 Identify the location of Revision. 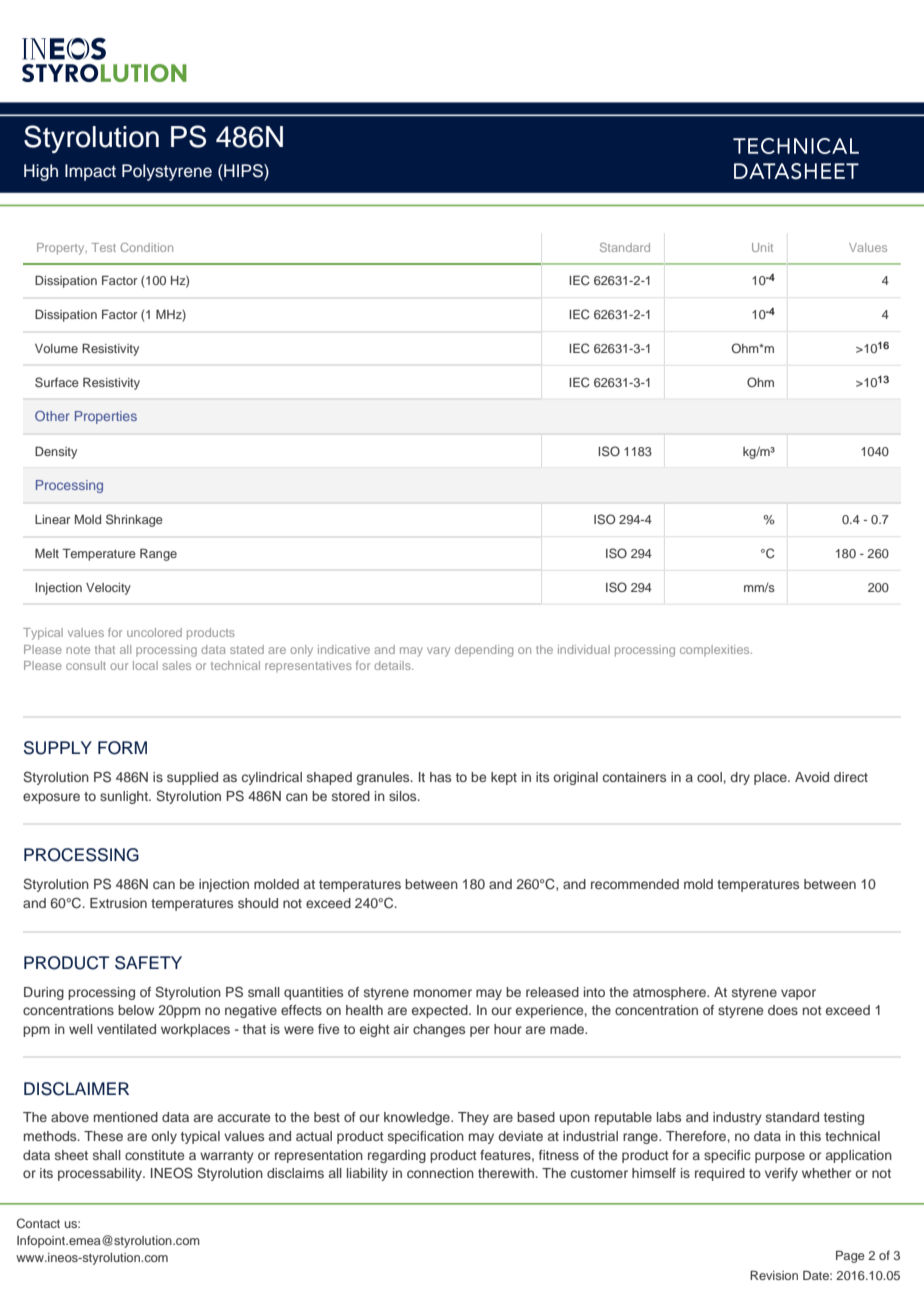
(774, 1275).
